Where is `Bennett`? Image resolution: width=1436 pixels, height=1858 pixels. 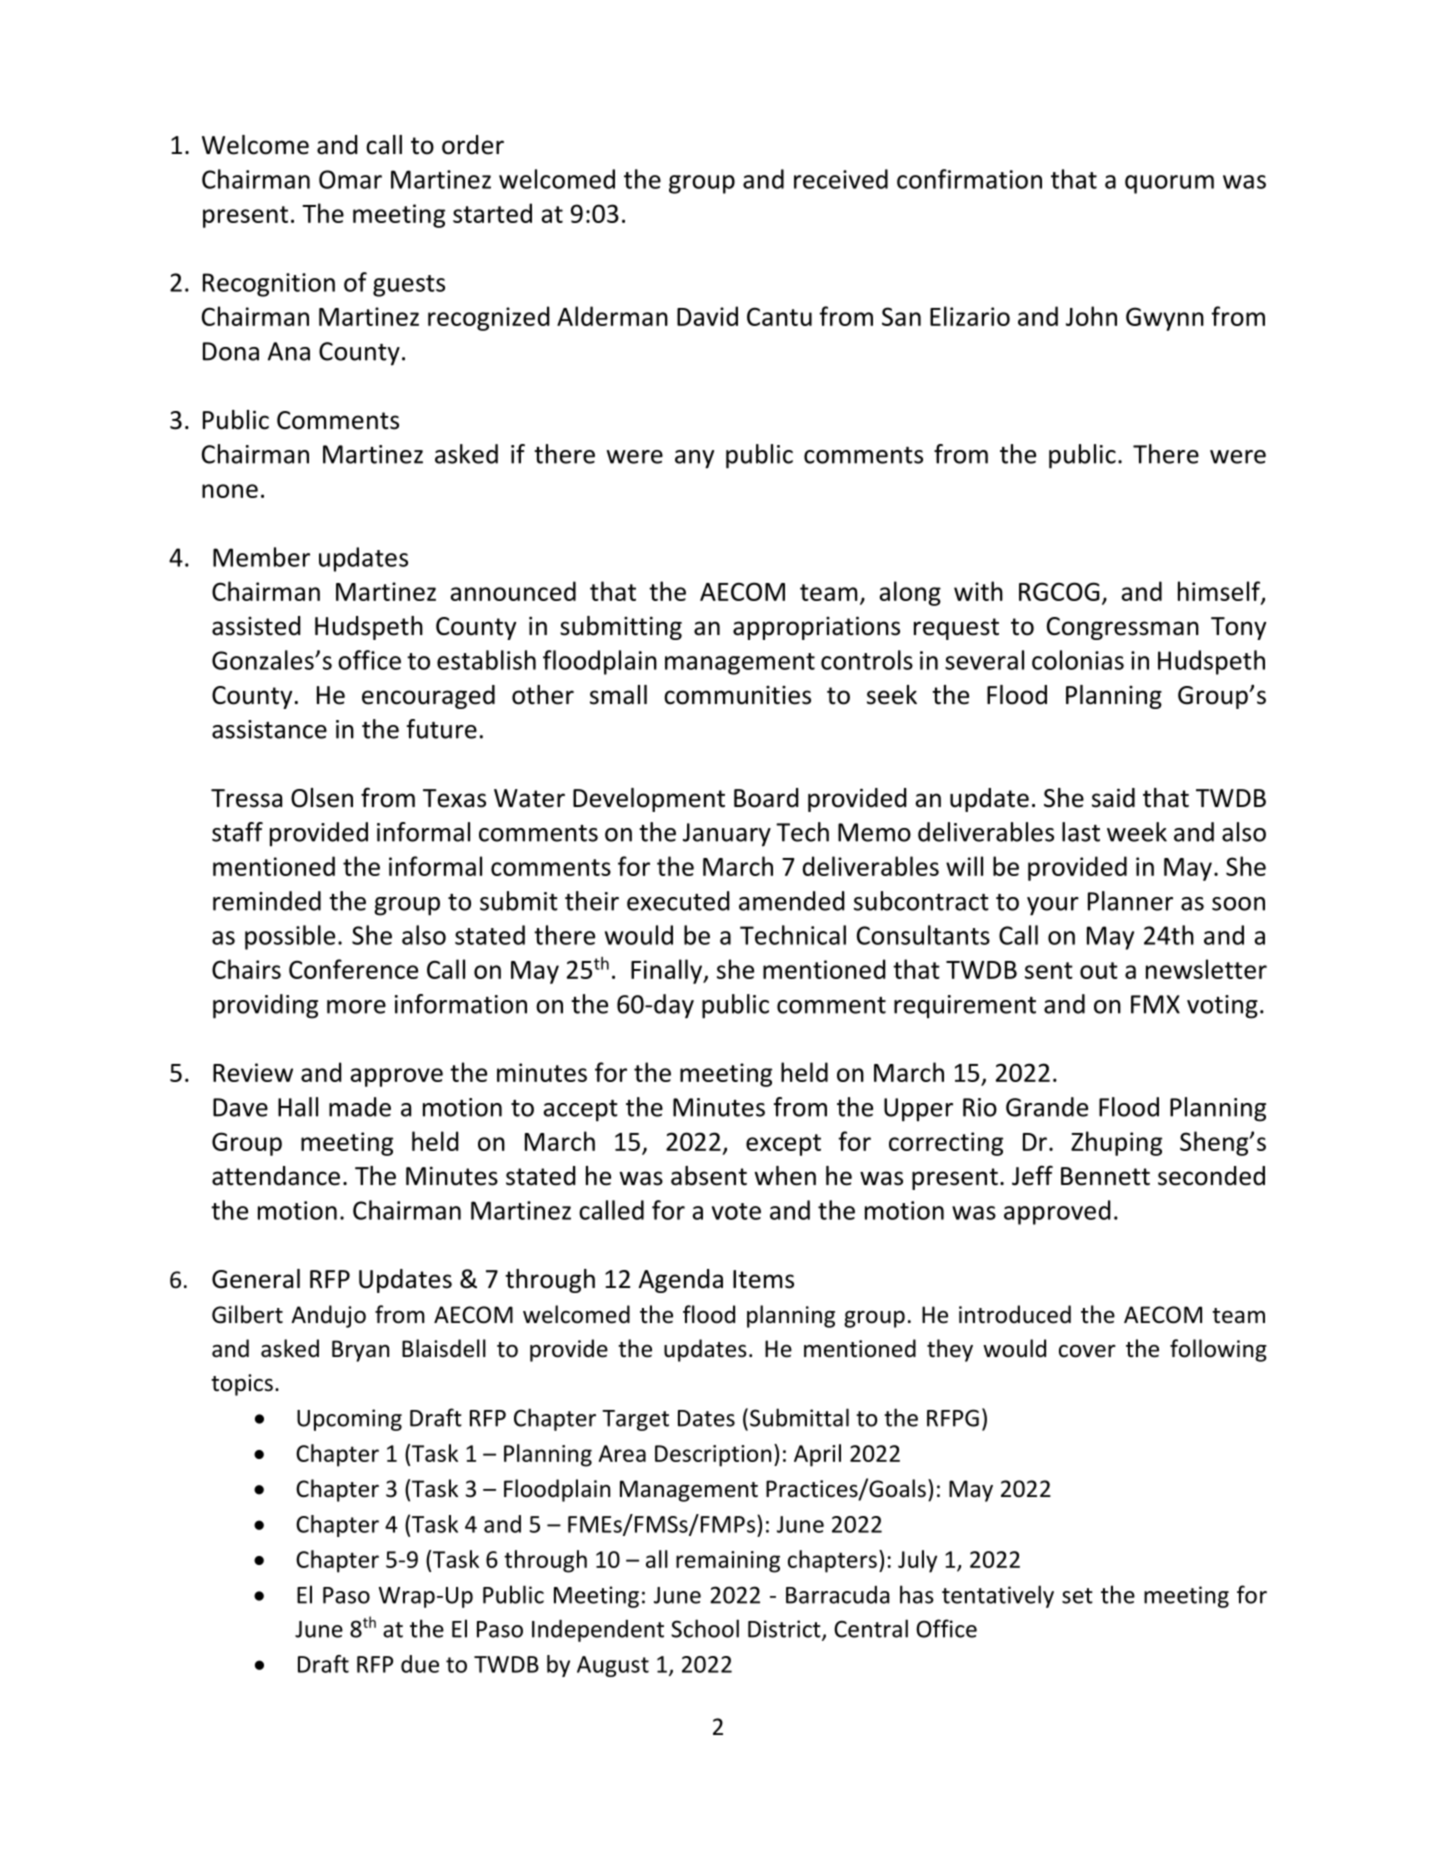 Bennett is located at coordinates (1105, 1176).
